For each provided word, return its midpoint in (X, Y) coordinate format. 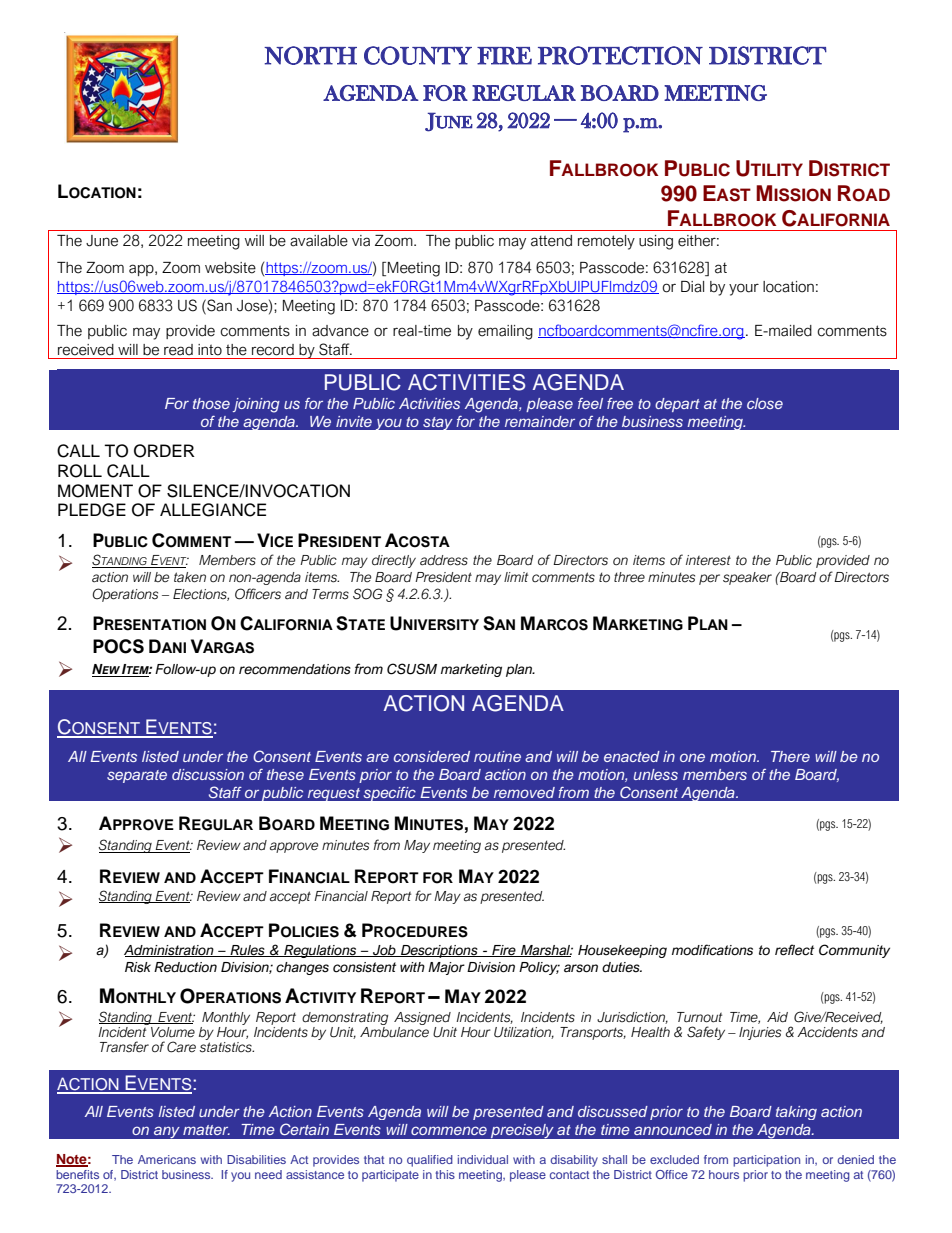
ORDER (164, 451)
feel (590, 403)
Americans (167, 1159)
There (790, 756)
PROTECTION (620, 55)
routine (497, 756)
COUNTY (418, 55)
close (765, 403)
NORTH (310, 55)
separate (137, 776)
